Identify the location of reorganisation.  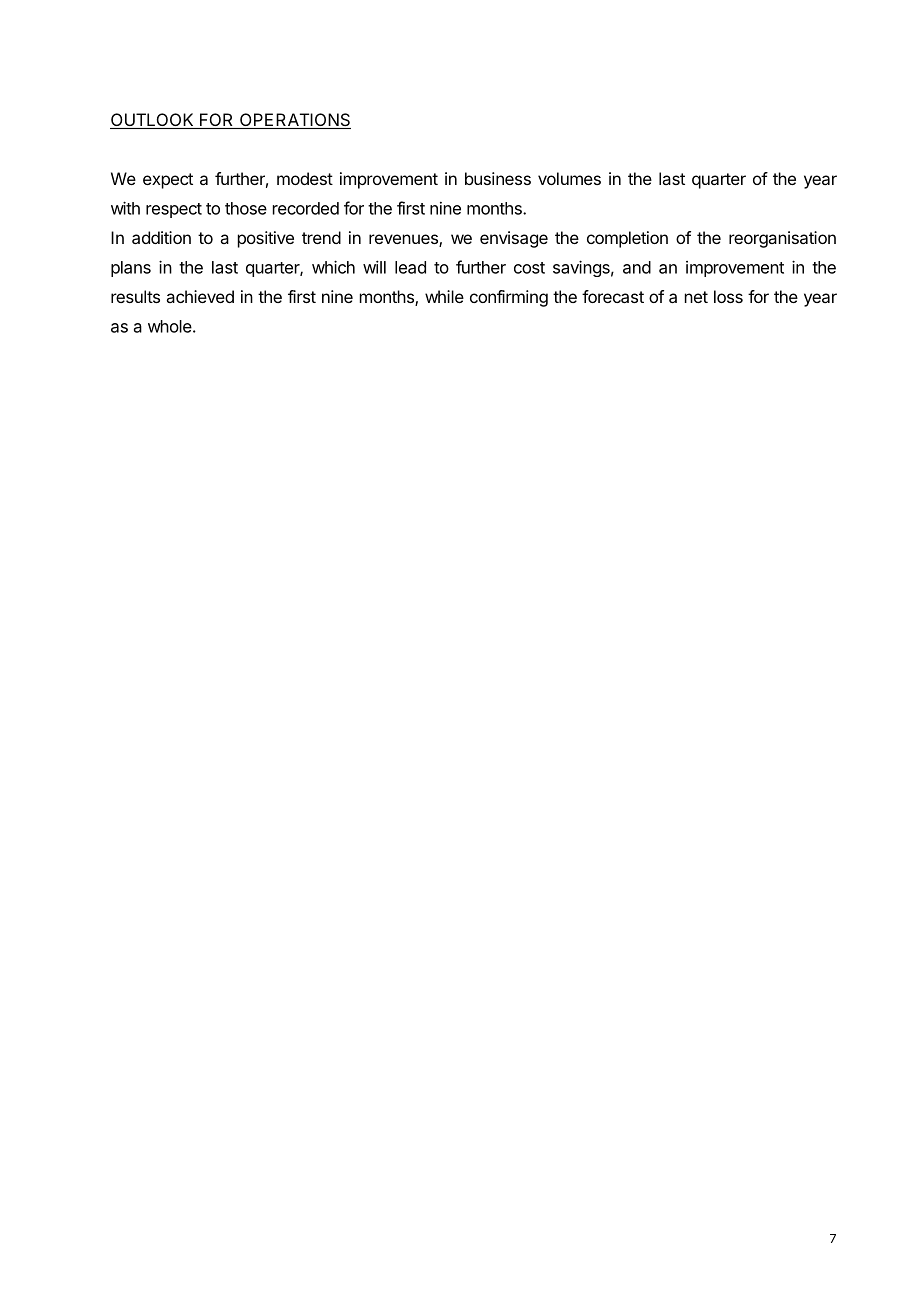
(782, 239).
